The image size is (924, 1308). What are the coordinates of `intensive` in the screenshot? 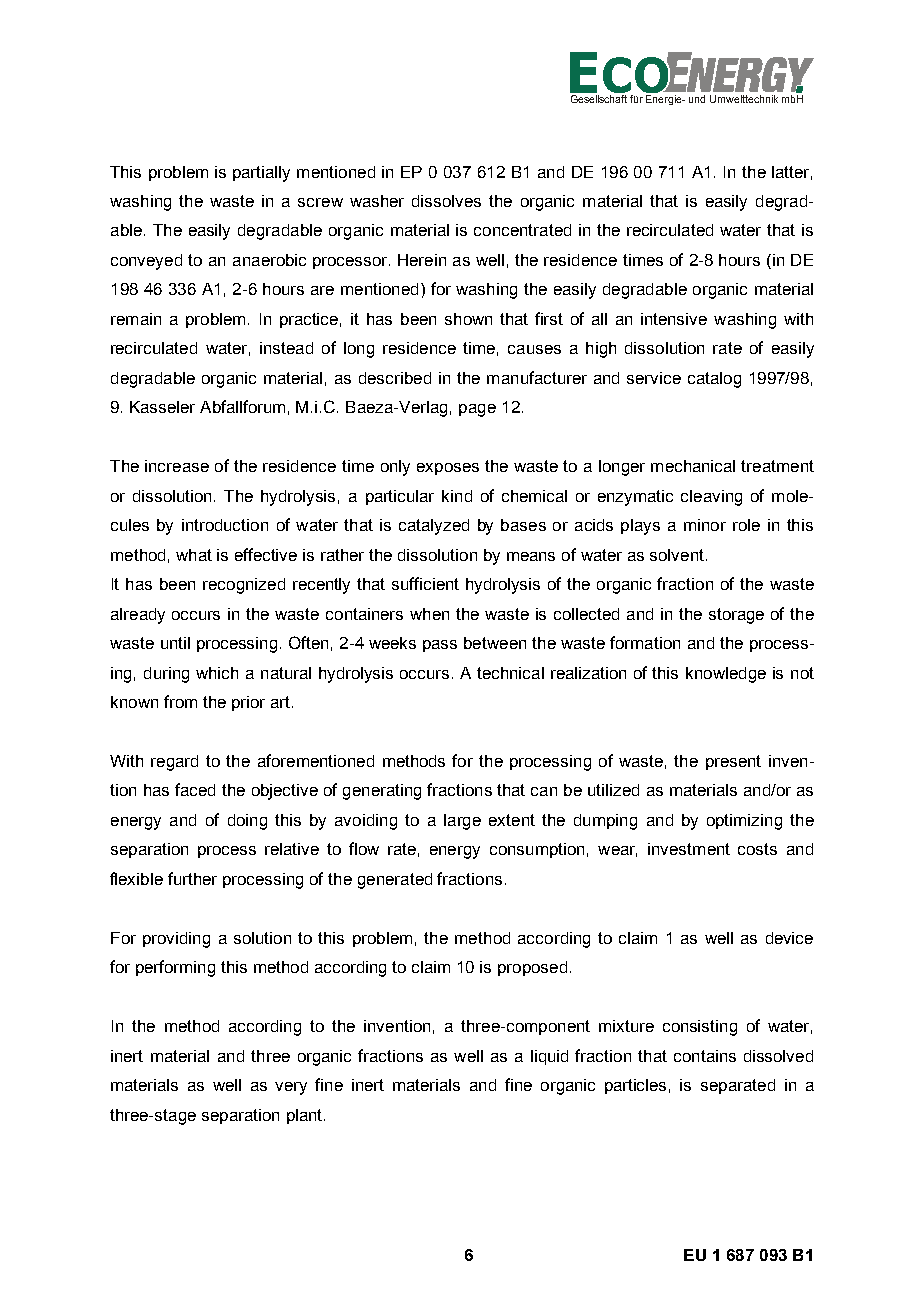 It's located at (674, 319).
